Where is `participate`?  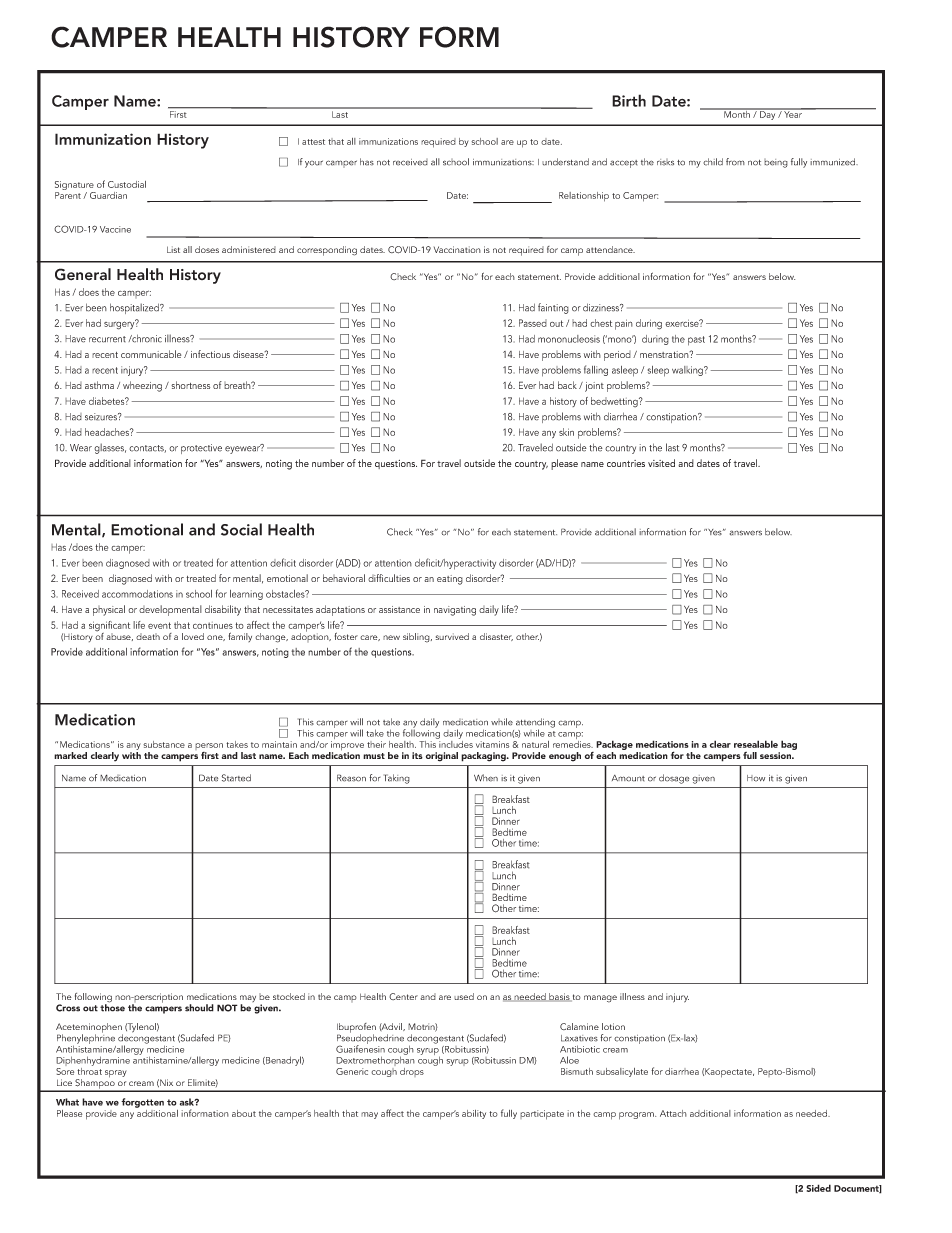 participate is located at coordinates (542, 1115).
